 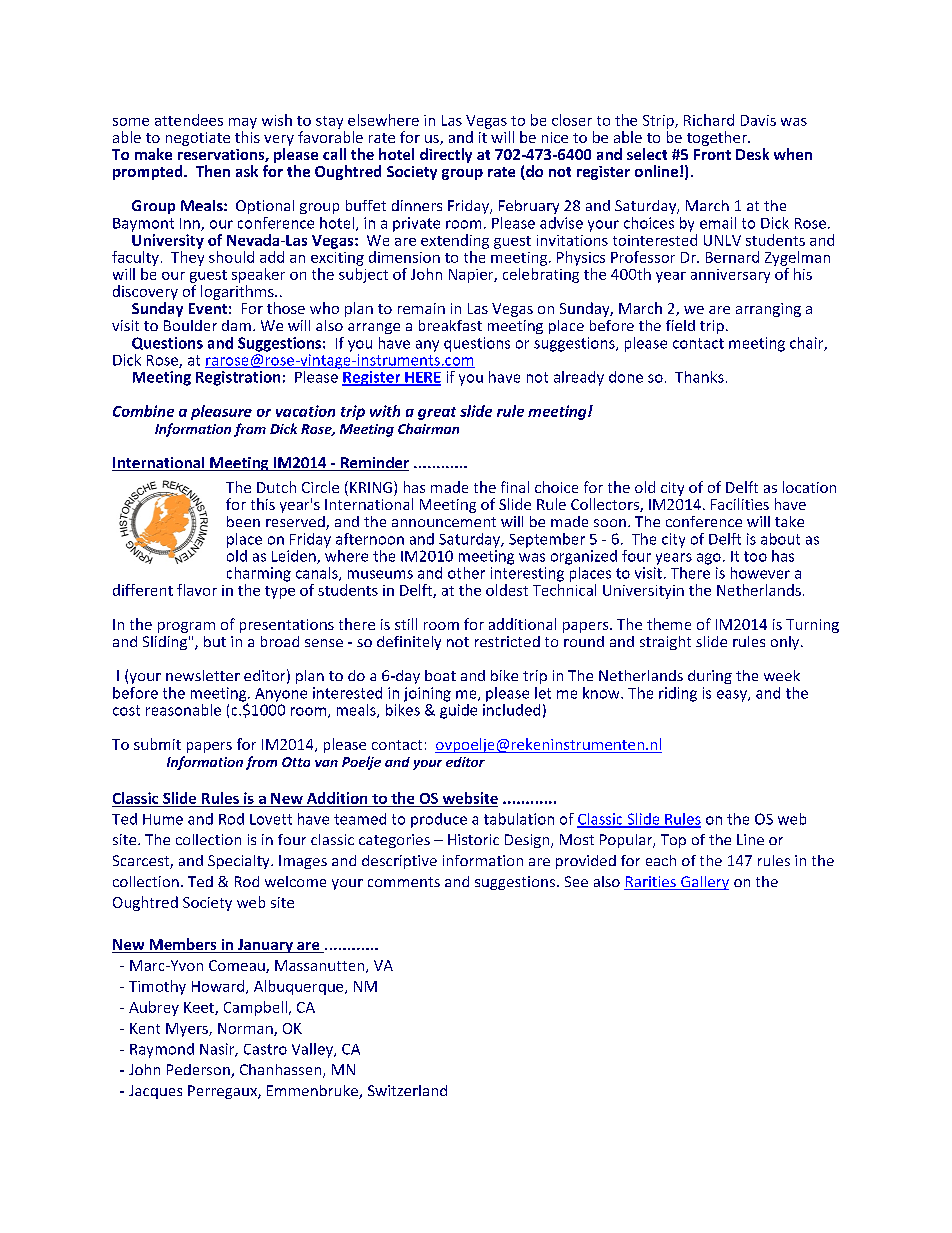 What do you see at coordinates (407, 1090) in the screenshot?
I see `Switzerland` at bounding box center [407, 1090].
